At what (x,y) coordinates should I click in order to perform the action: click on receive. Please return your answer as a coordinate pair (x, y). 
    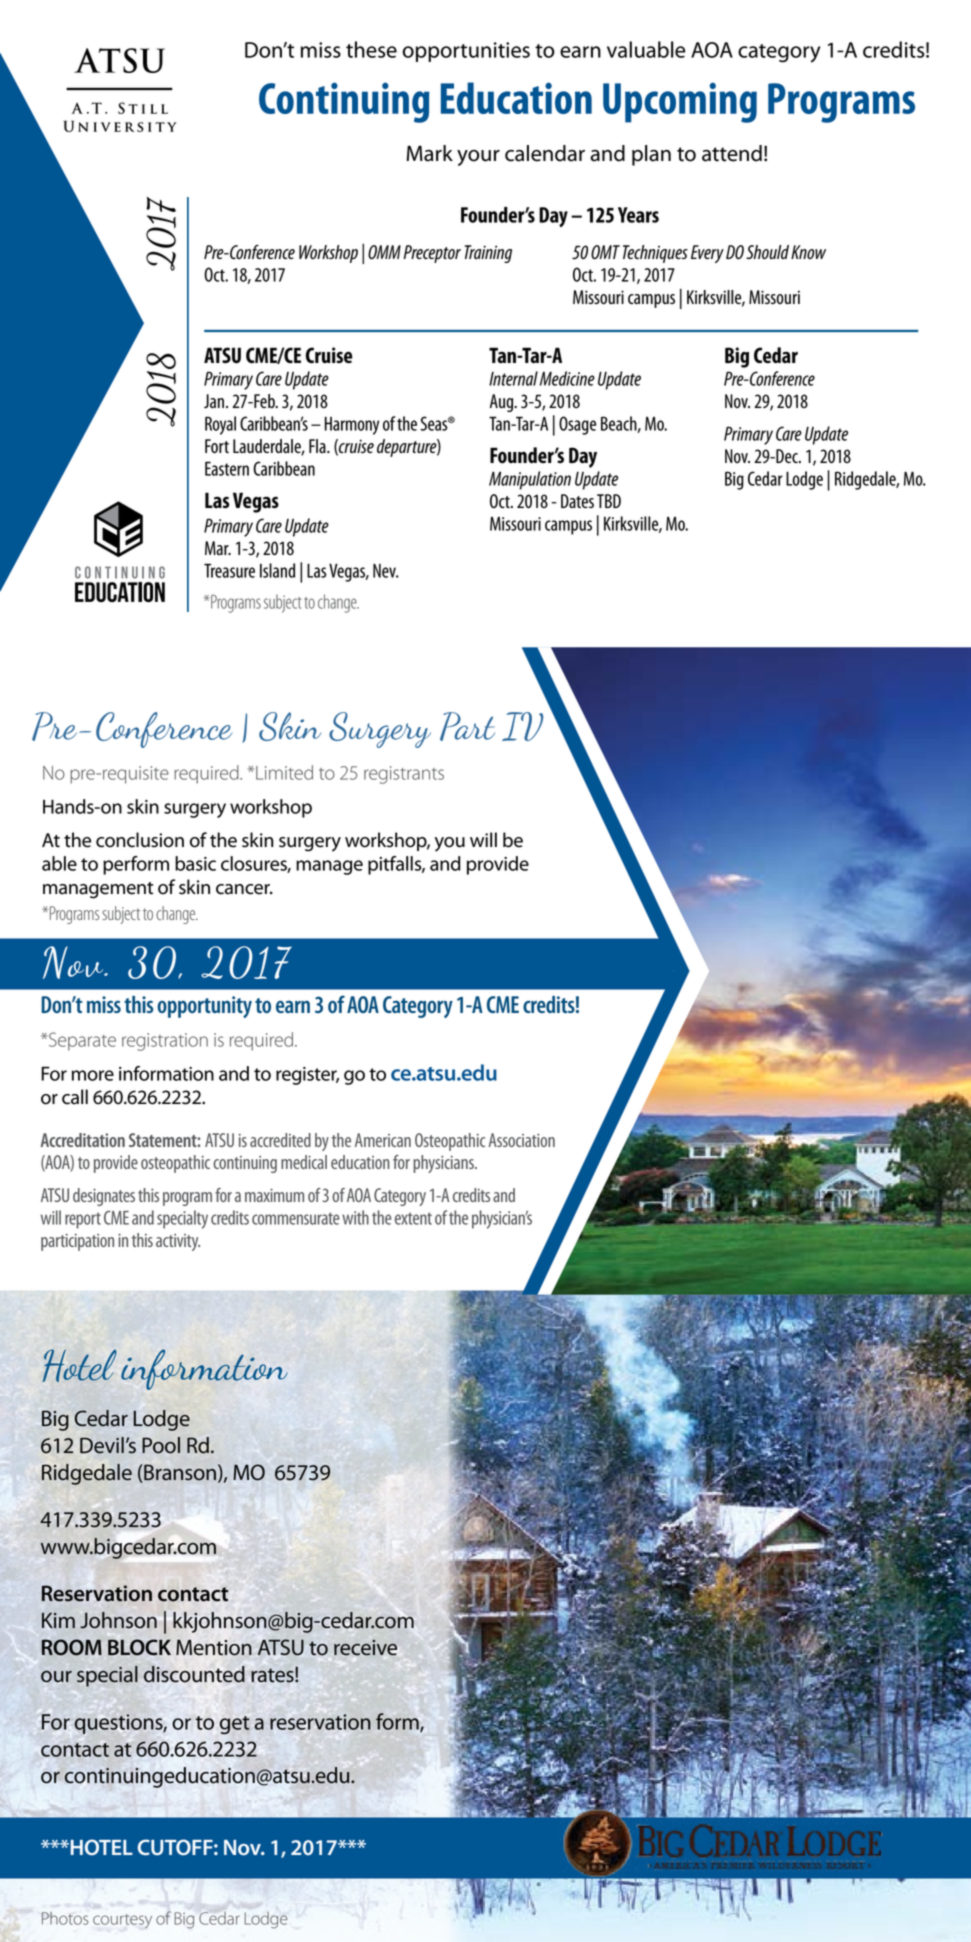
    Looking at the image, I should click on (365, 1648).
